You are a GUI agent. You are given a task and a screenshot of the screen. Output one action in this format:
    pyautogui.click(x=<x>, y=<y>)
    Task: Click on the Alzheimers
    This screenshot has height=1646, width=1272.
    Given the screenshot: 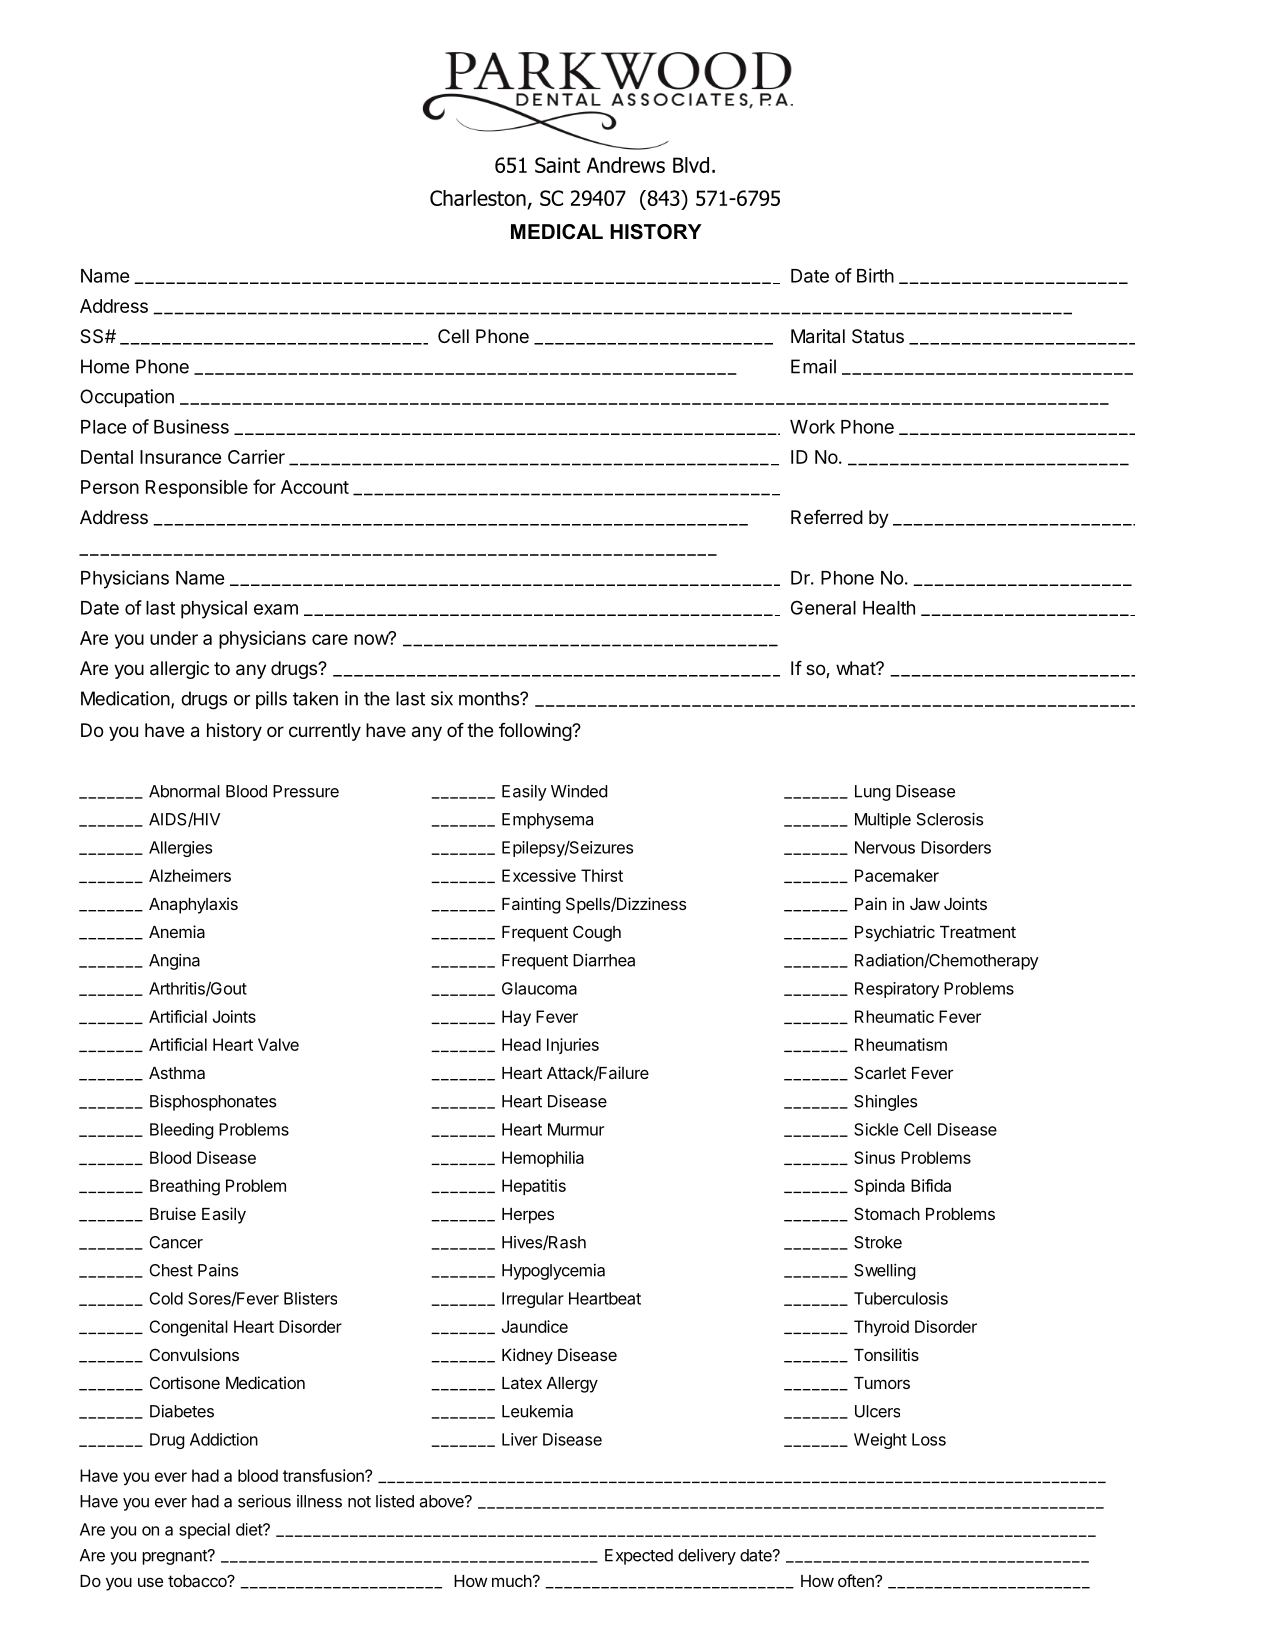 What is the action you would take?
    pyautogui.click(x=190, y=875)
